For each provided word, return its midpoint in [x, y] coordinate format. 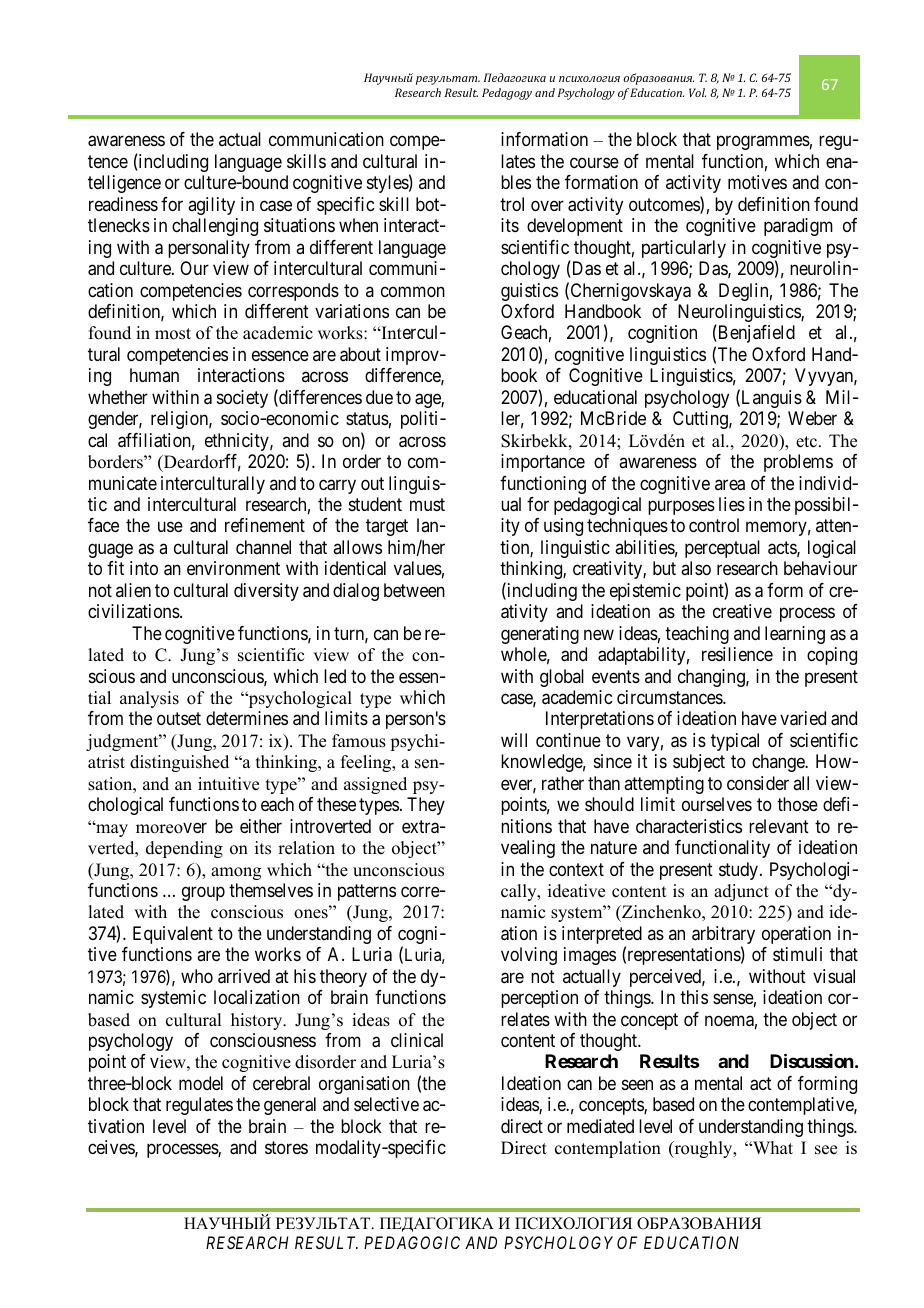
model [201, 1083]
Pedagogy [507, 94]
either [261, 826]
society [242, 399]
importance [543, 463]
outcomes [665, 206]
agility [211, 206]
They [426, 806]
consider [758, 783]
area [730, 485]
